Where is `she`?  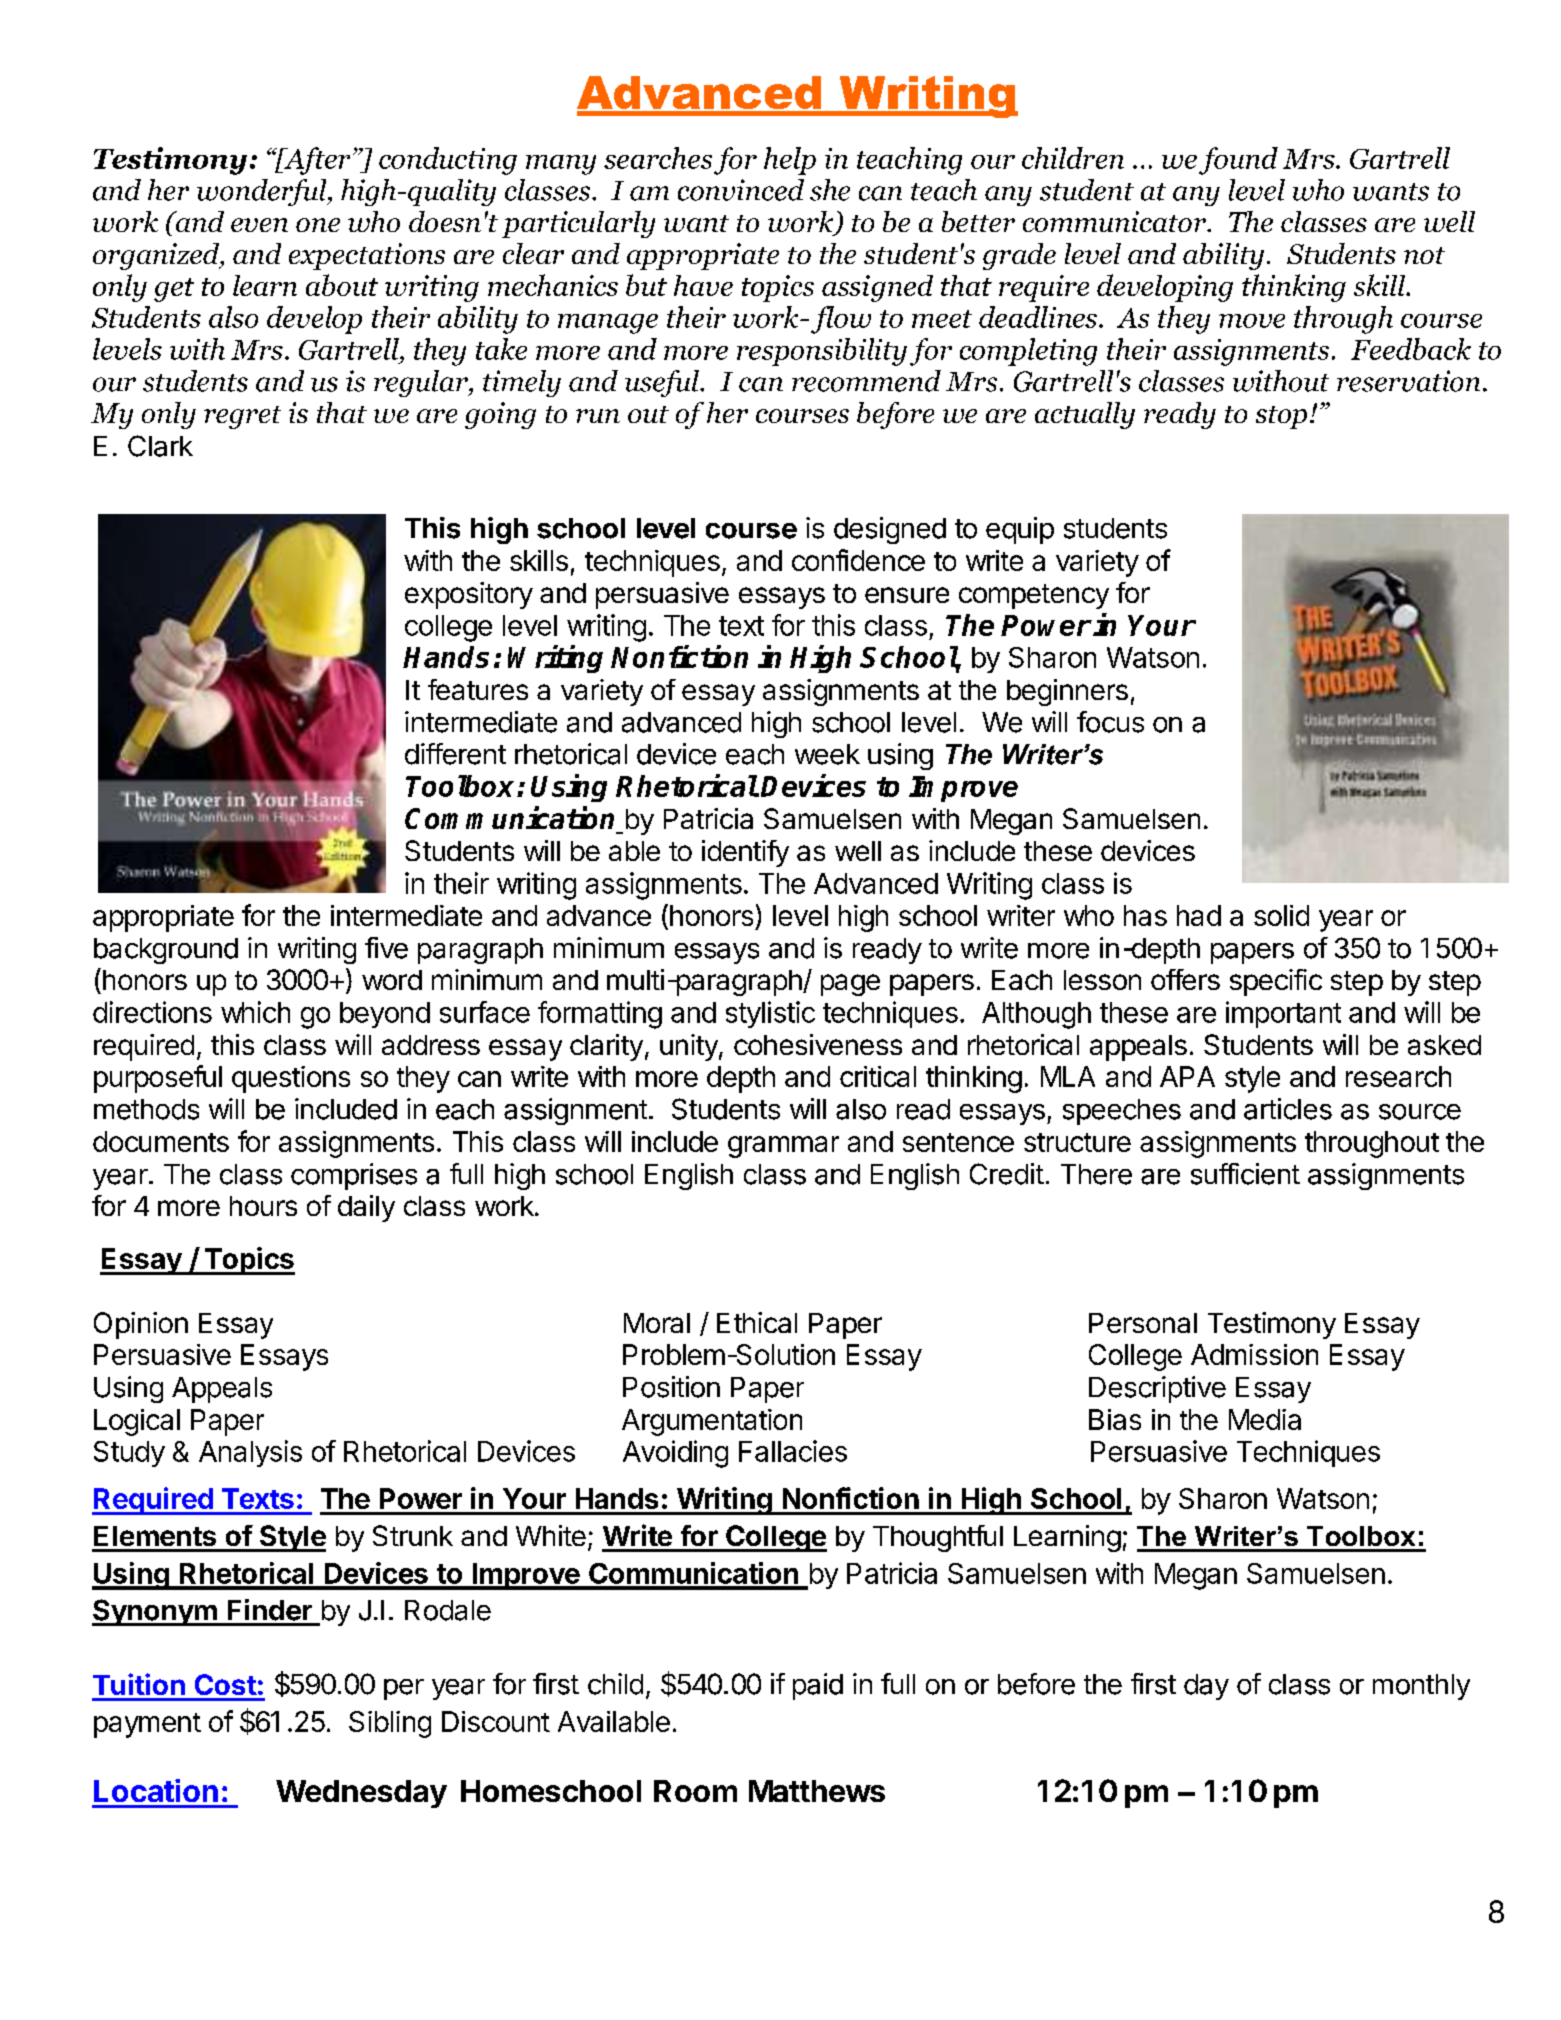 she is located at coordinates (830, 190).
